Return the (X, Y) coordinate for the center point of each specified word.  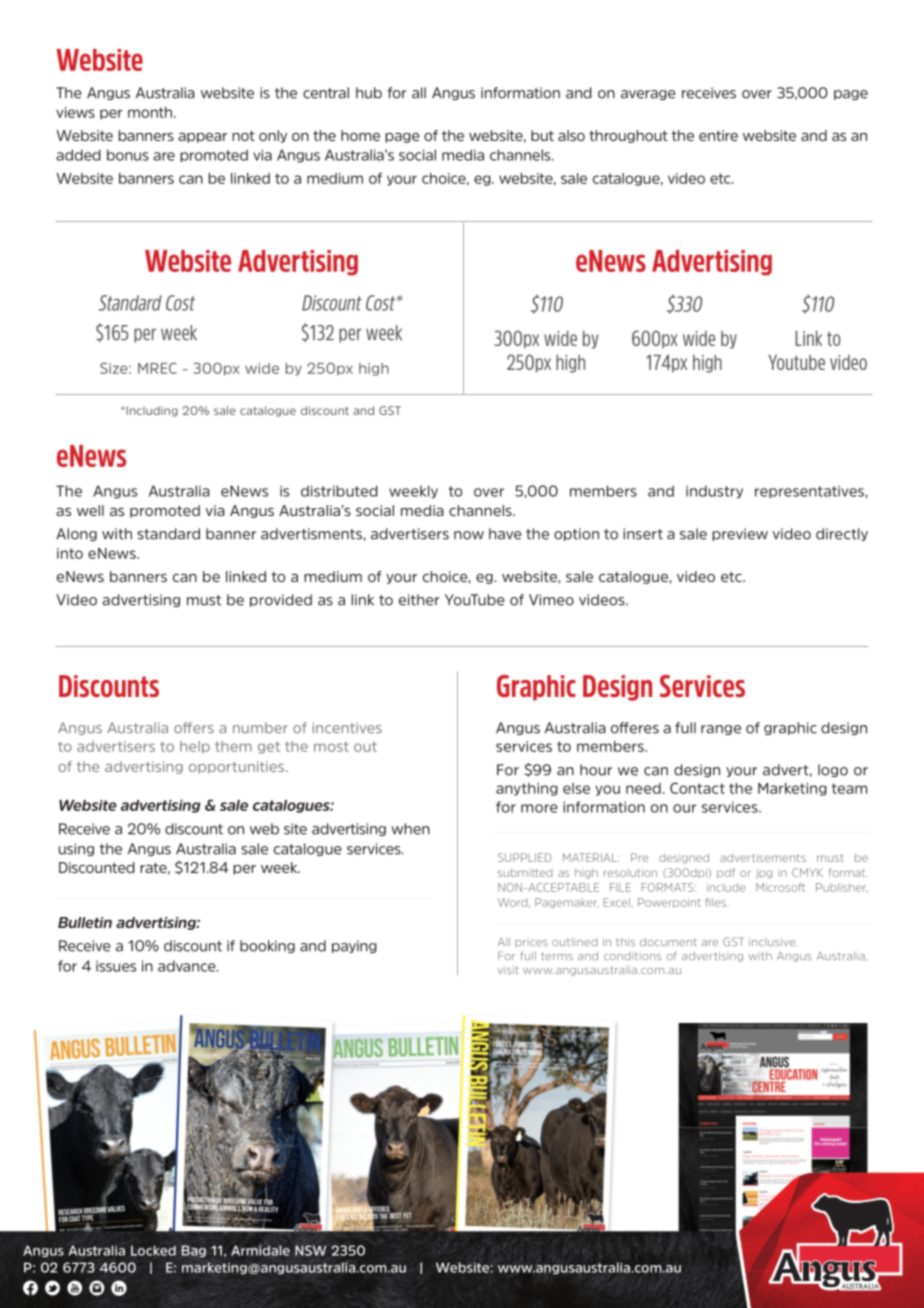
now (469, 535)
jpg (764, 873)
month (151, 112)
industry (714, 491)
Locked (153, 1250)
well (90, 510)
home (360, 135)
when (410, 829)
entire (718, 135)
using (76, 849)
